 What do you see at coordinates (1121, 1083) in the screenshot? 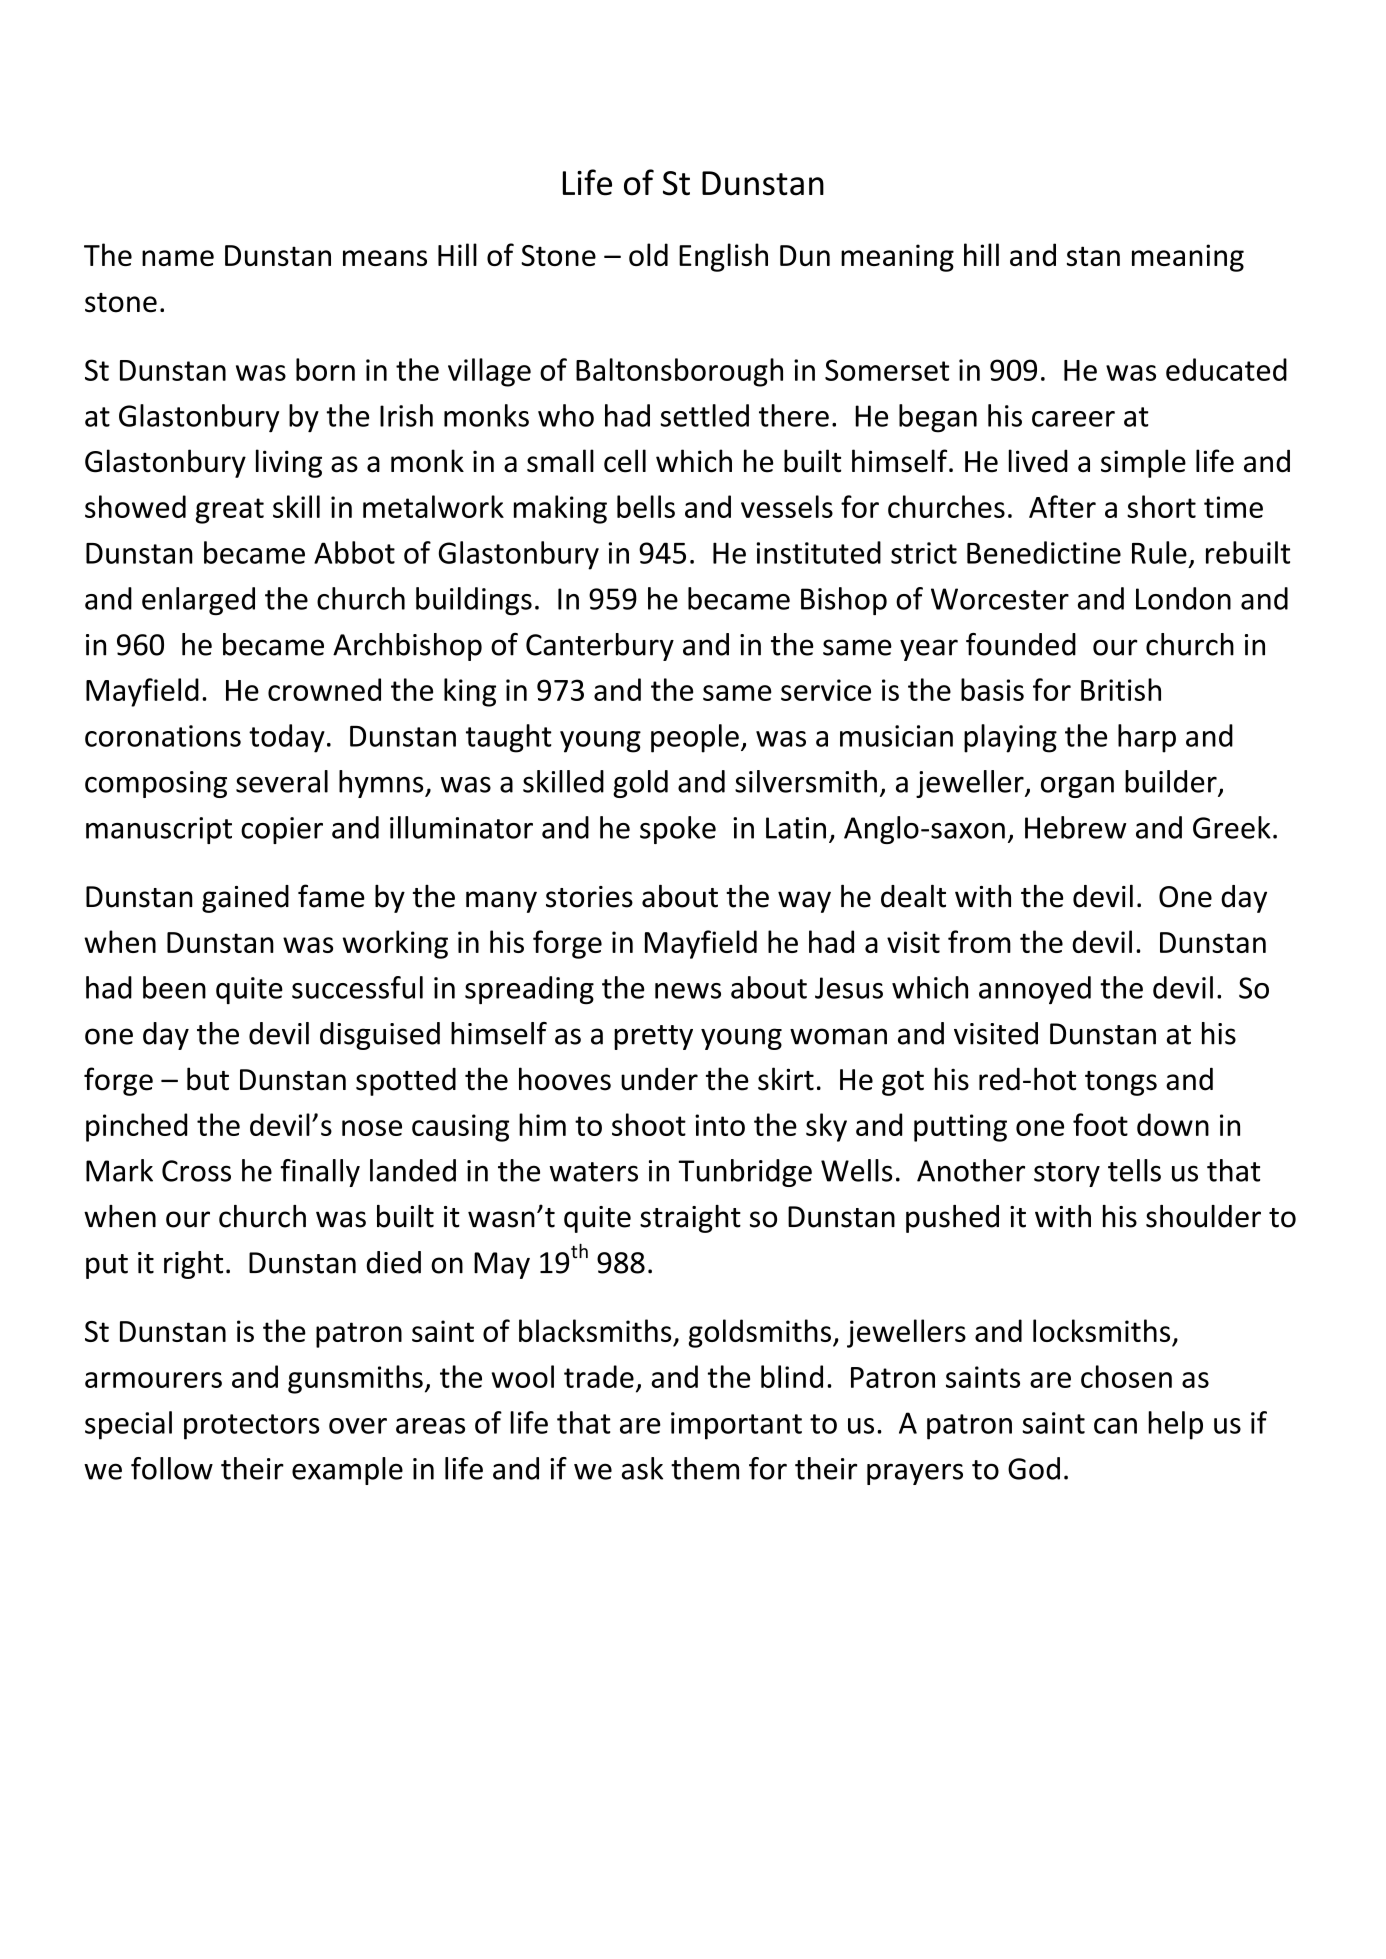
I see `tongs` at bounding box center [1121, 1083].
